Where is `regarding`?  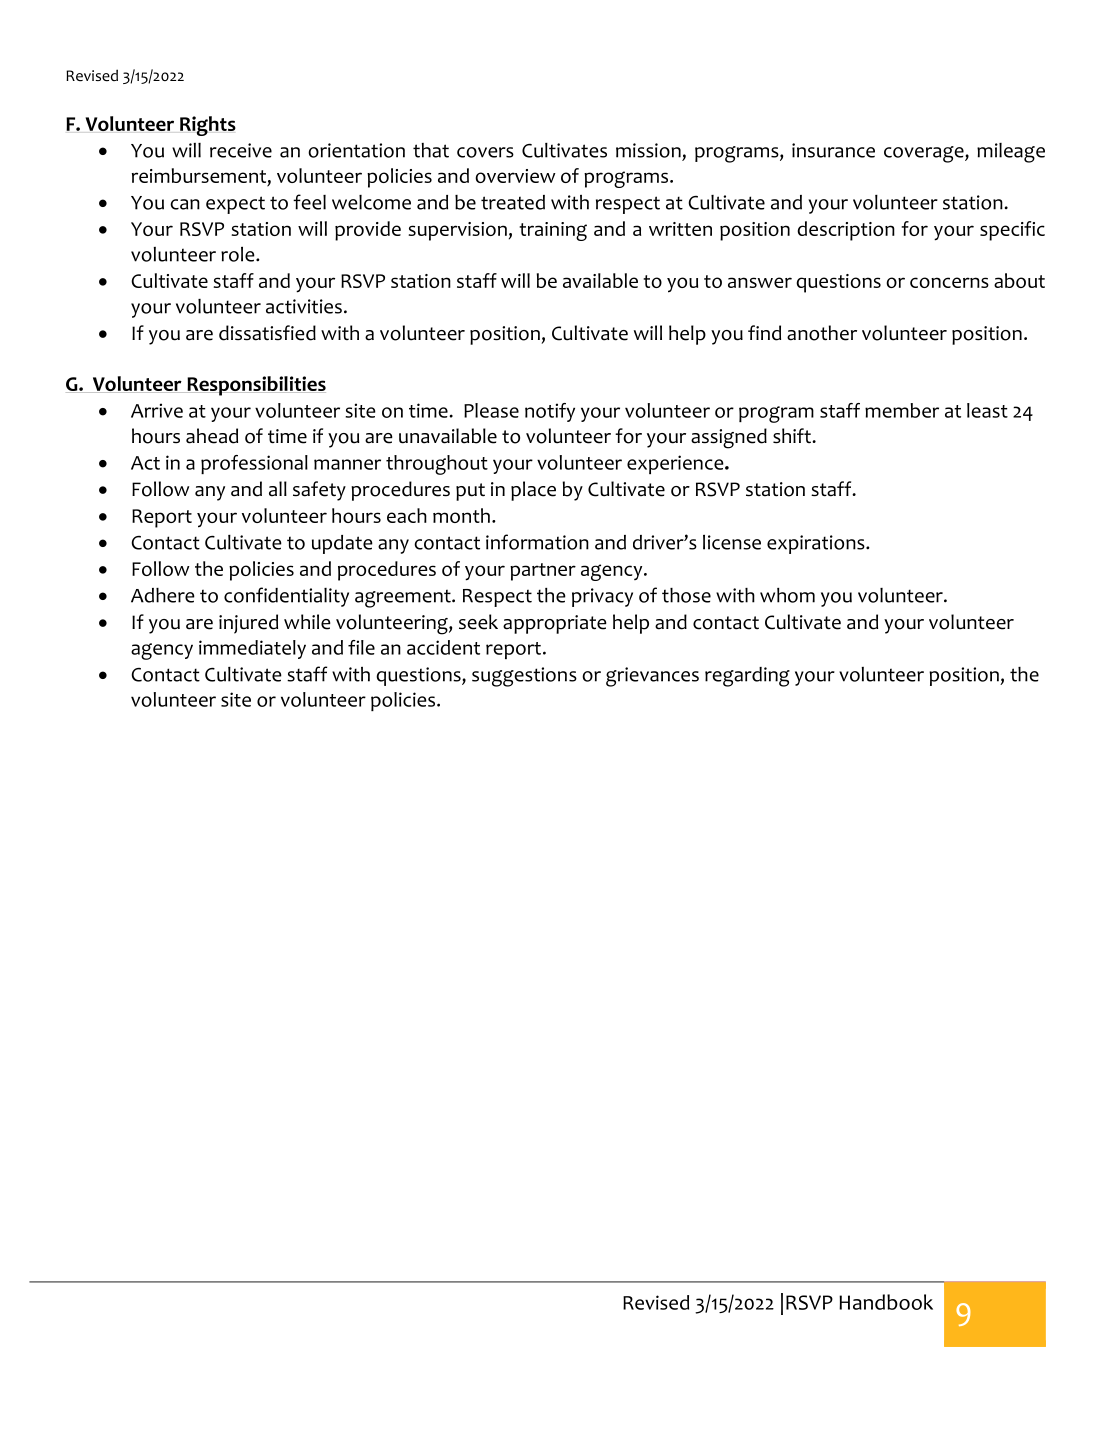
regarding is located at coordinates (747, 677).
